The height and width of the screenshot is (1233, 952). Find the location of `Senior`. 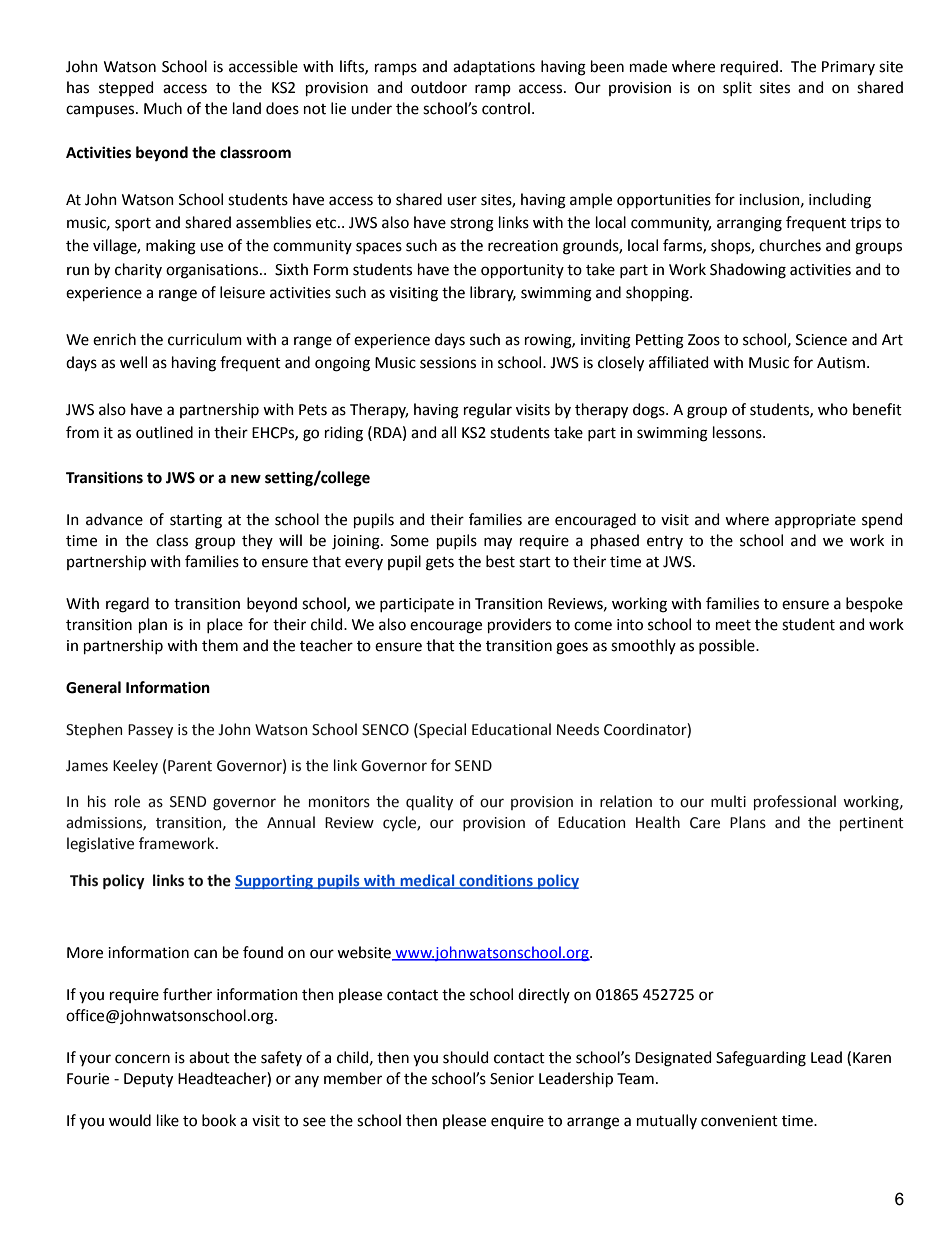

Senior is located at coordinates (512, 1079).
